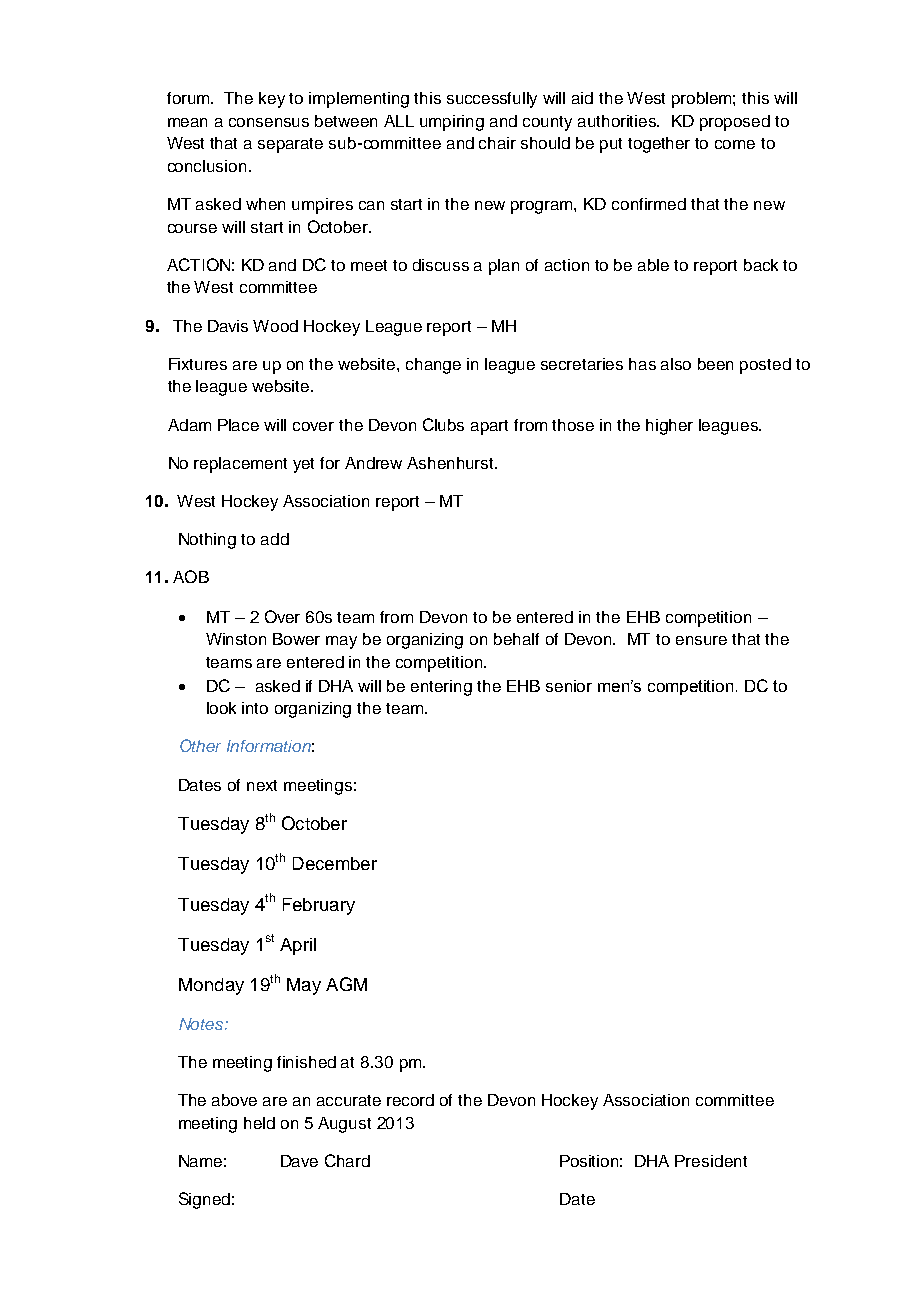  What do you see at coordinates (735, 123) in the screenshot?
I see `proposed` at bounding box center [735, 123].
